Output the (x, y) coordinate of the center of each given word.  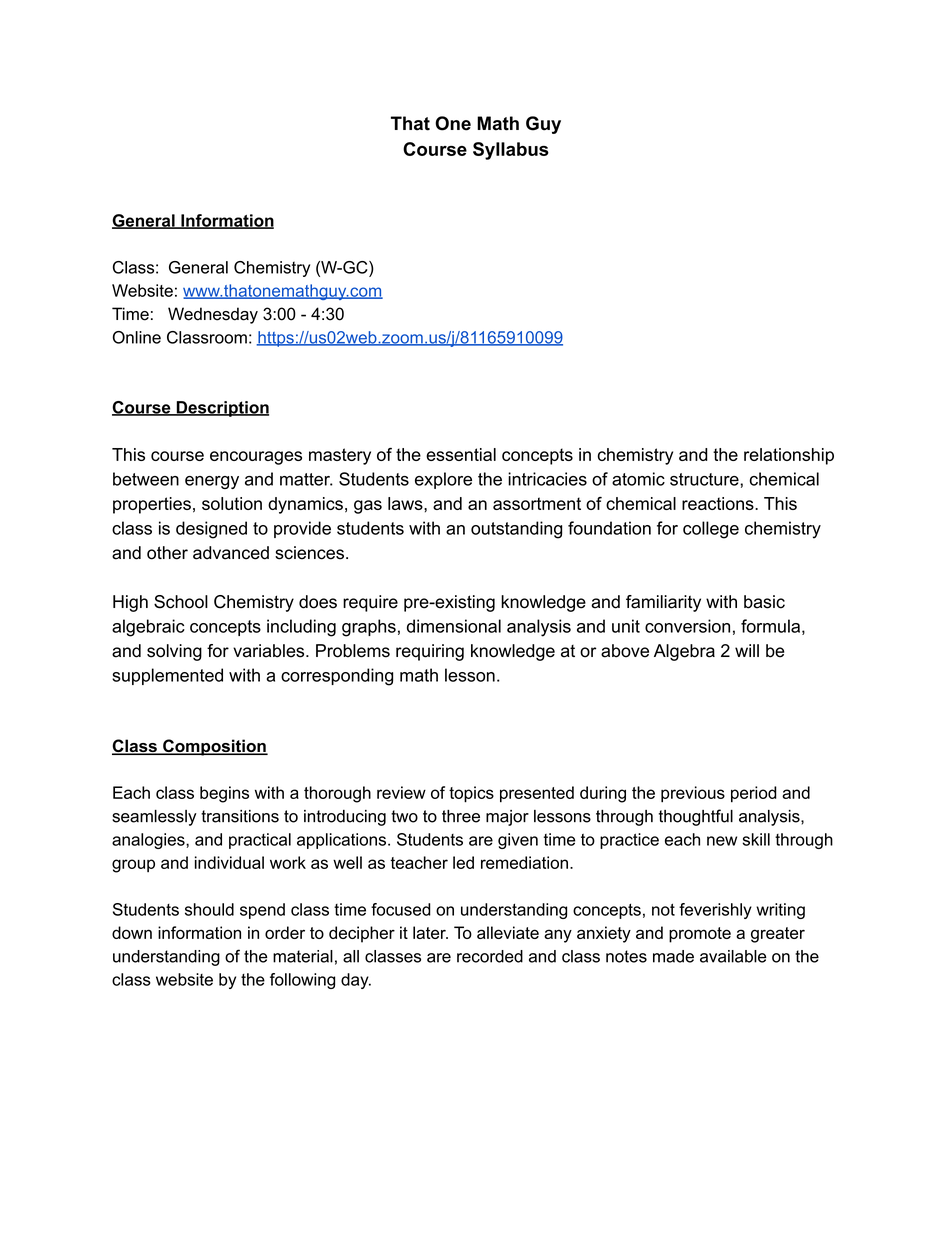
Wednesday (213, 315)
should (209, 909)
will (747, 650)
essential (461, 454)
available (733, 956)
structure (705, 479)
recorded (490, 956)
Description (221, 409)
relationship (789, 456)
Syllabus (511, 151)
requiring (430, 652)
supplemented (167, 676)
